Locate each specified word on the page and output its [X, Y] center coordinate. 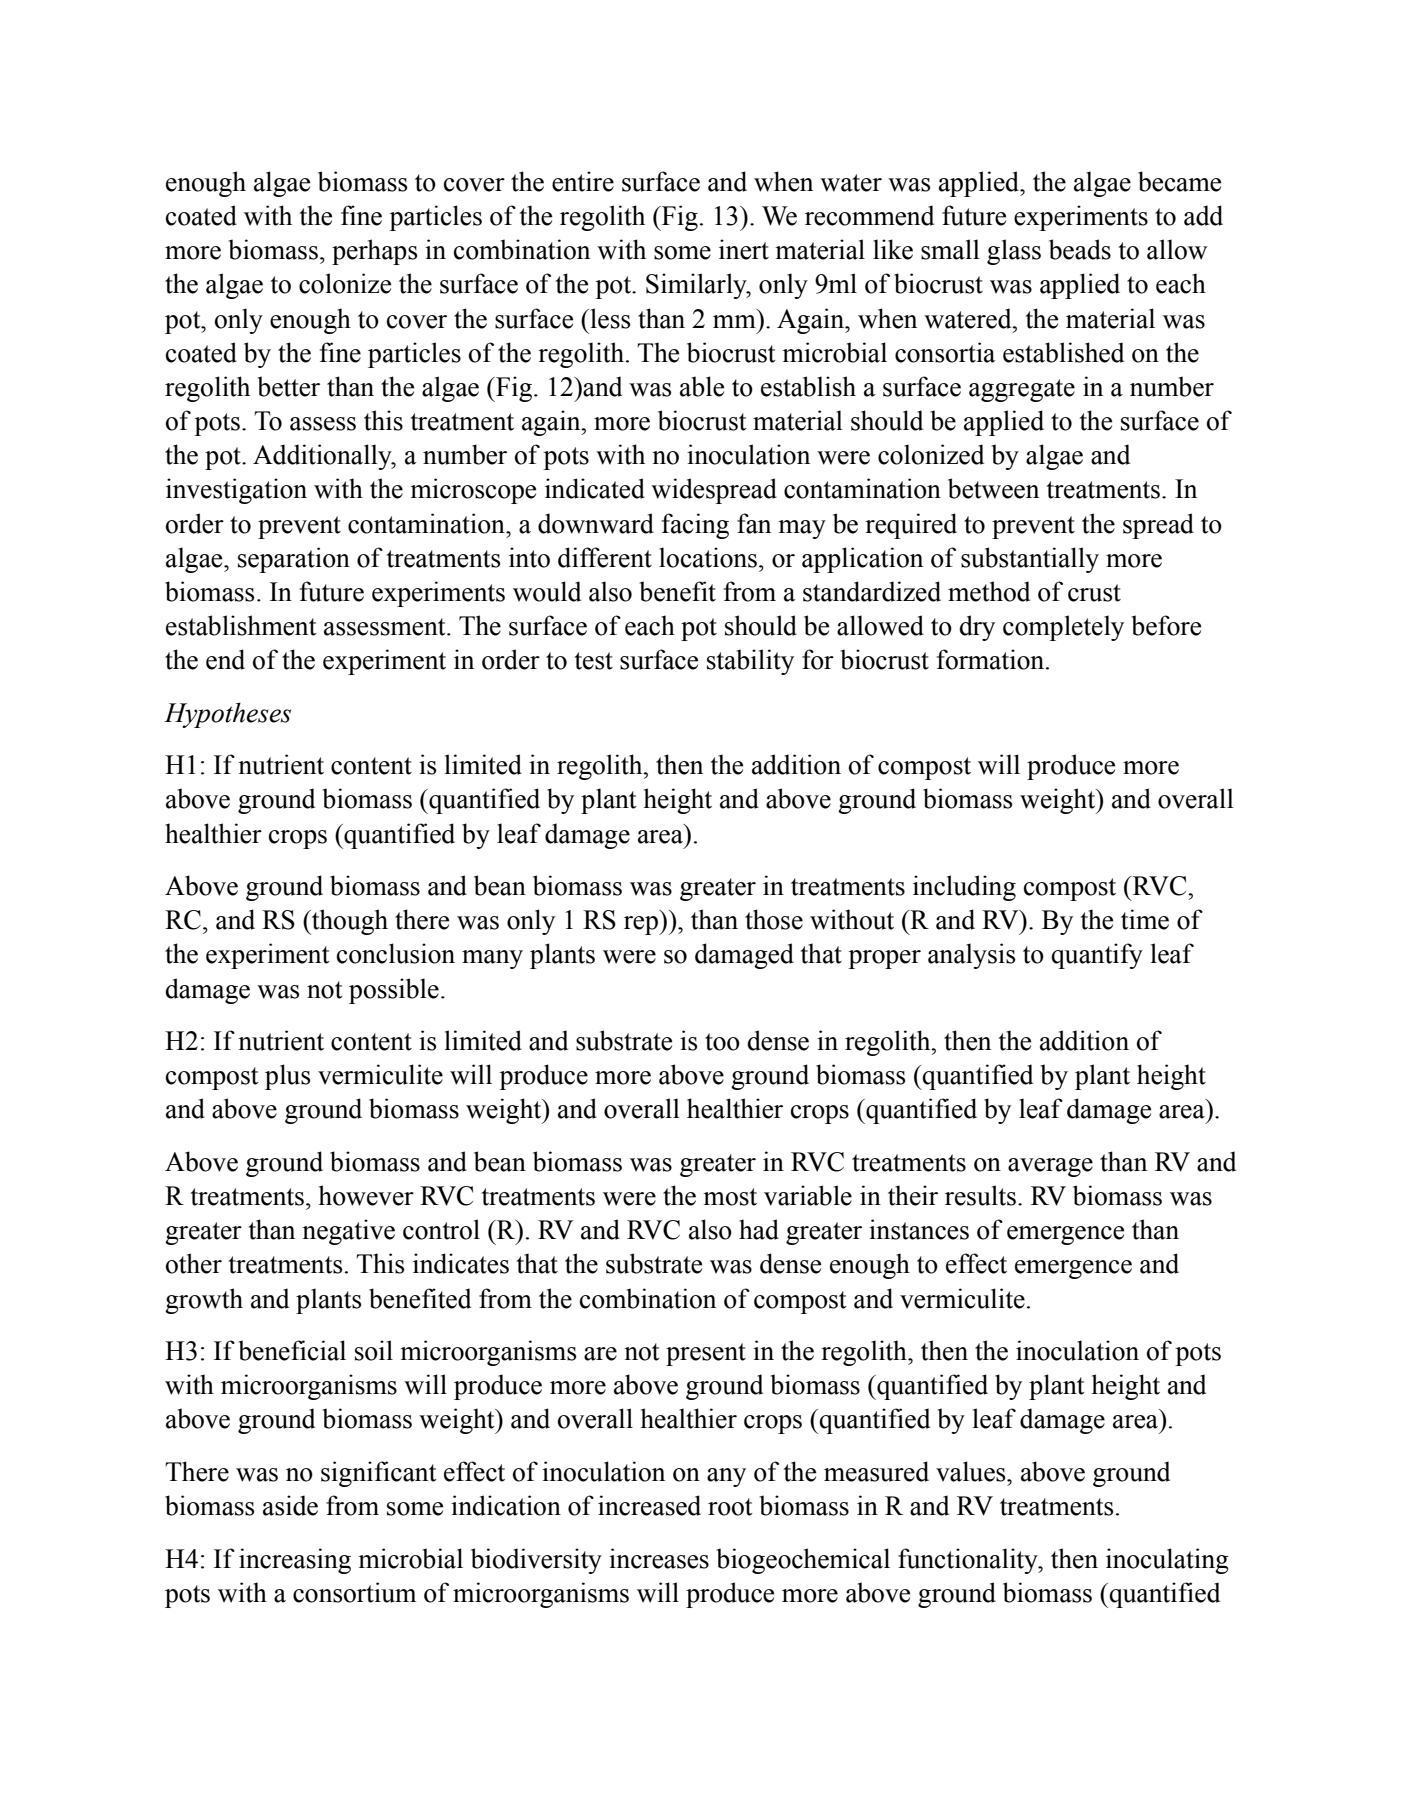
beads [1080, 249]
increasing [295, 1561]
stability [750, 662]
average [1050, 1167]
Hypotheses [227, 715]
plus [287, 1077]
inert [744, 249]
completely [1063, 628]
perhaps [374, 252]
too [722, 1042]
